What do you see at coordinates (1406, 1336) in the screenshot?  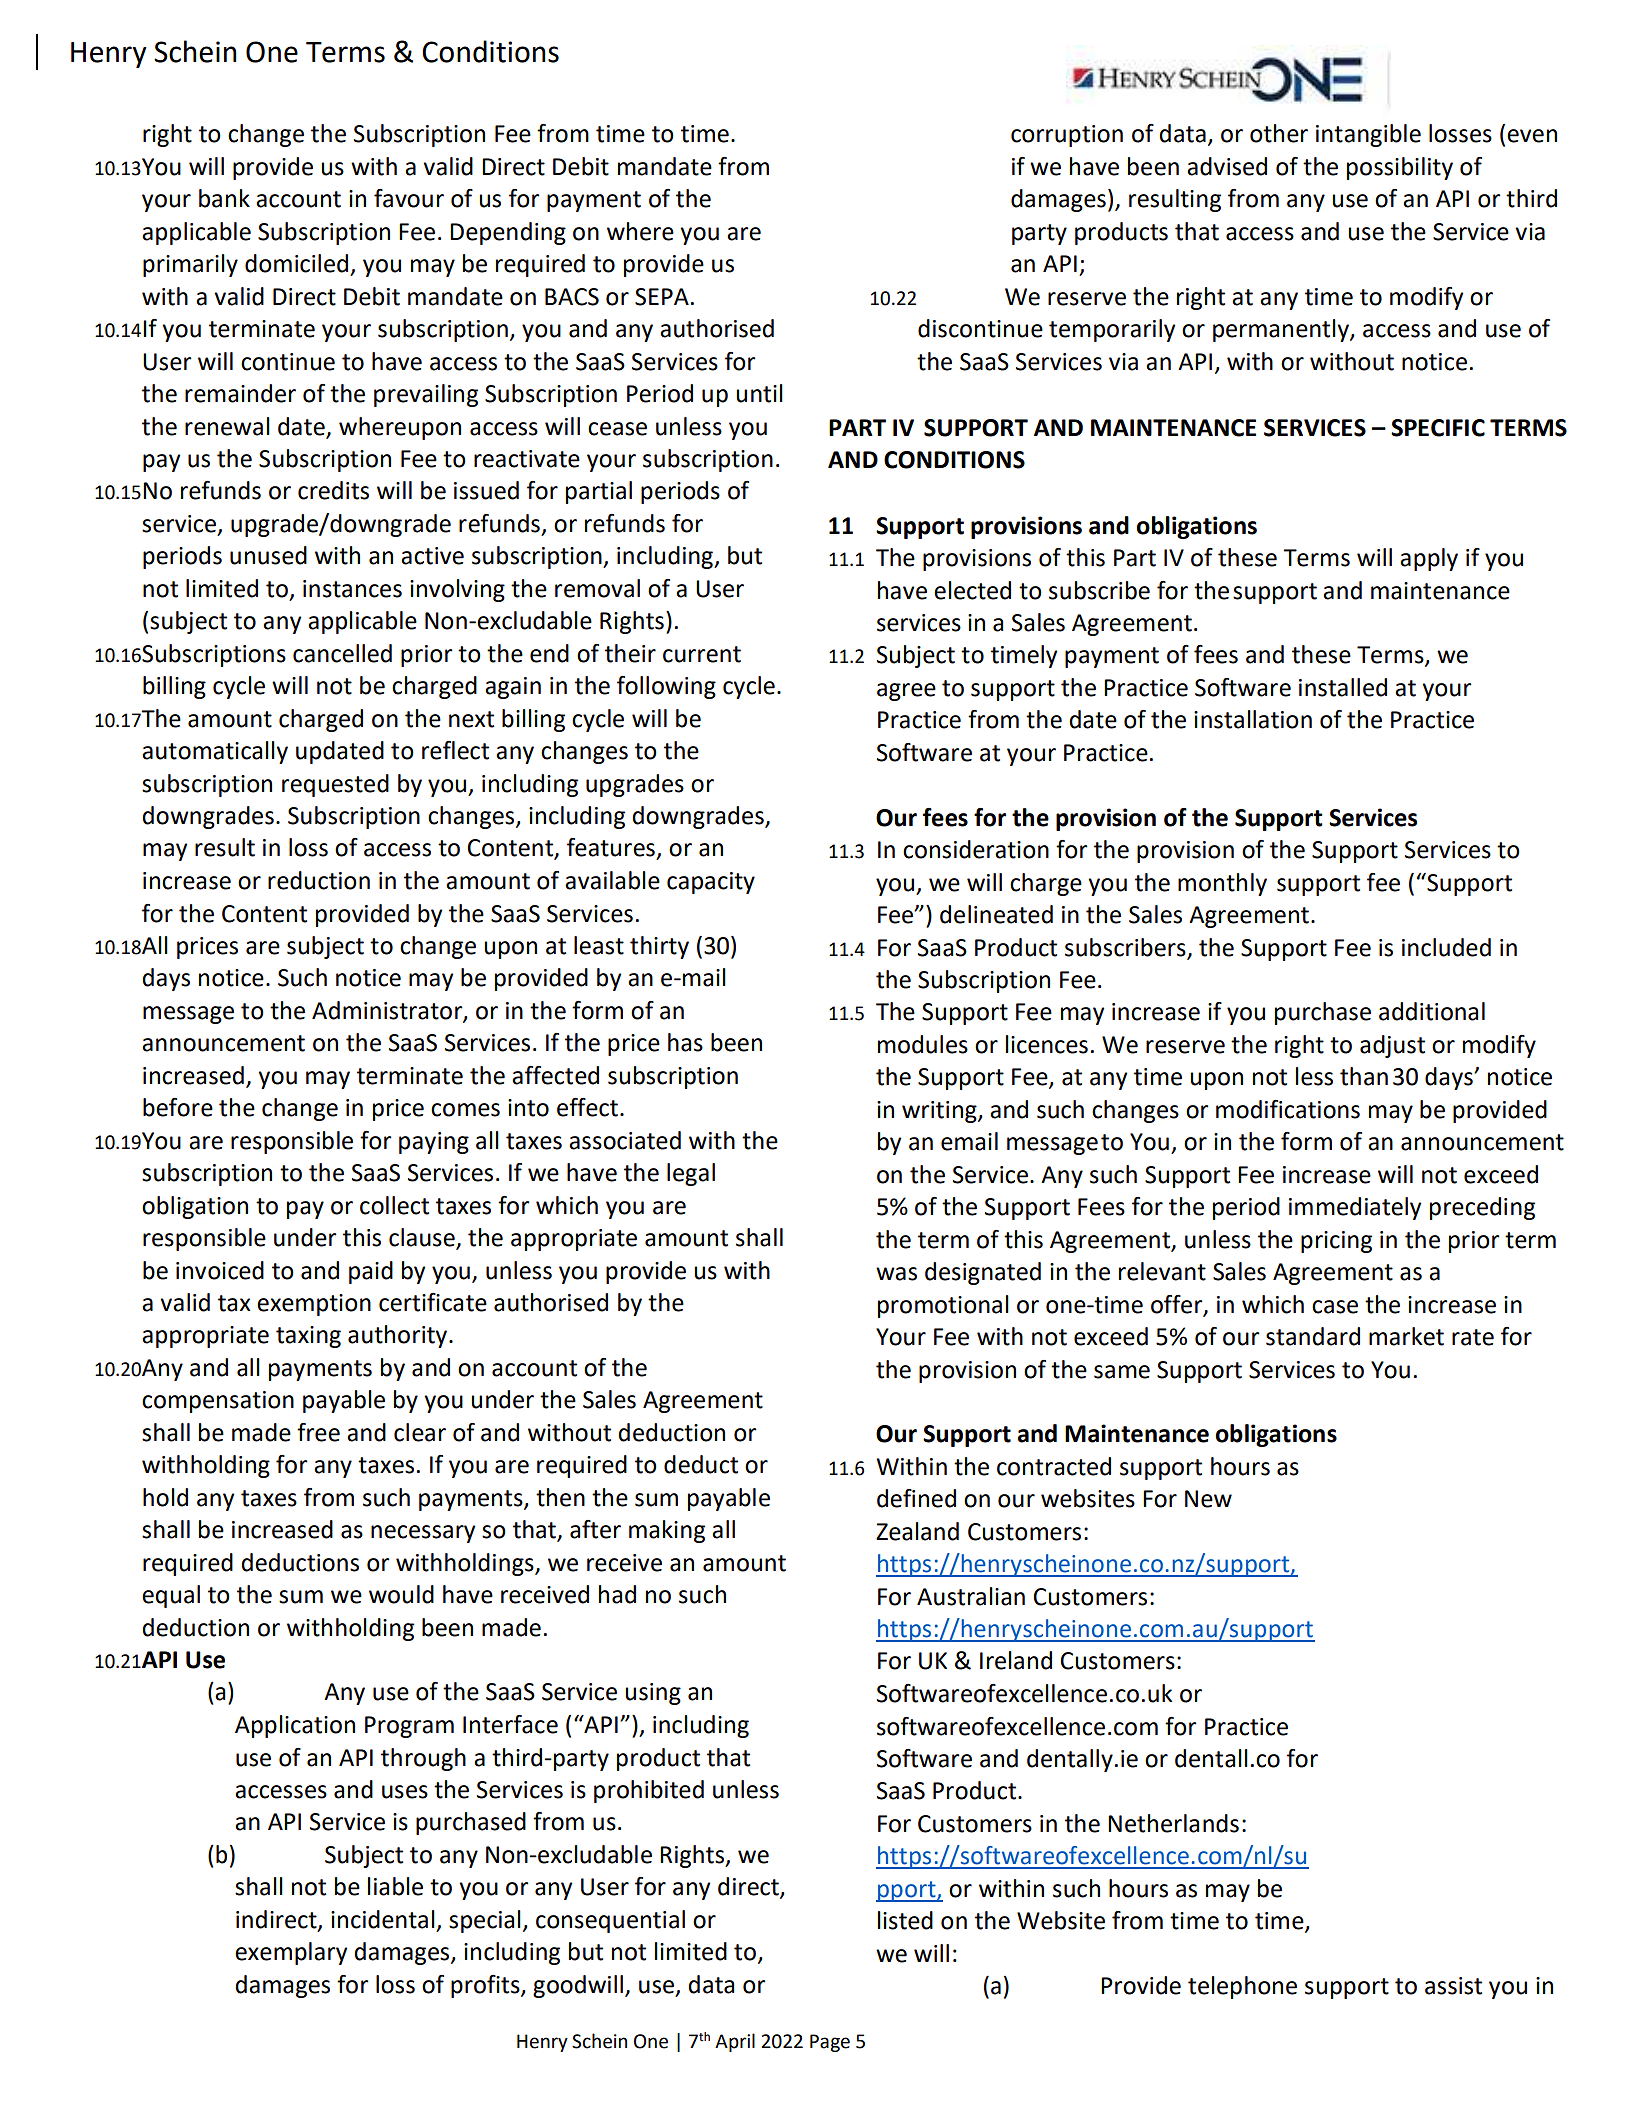 I see `market` at bounding box center [1406, 1336].
